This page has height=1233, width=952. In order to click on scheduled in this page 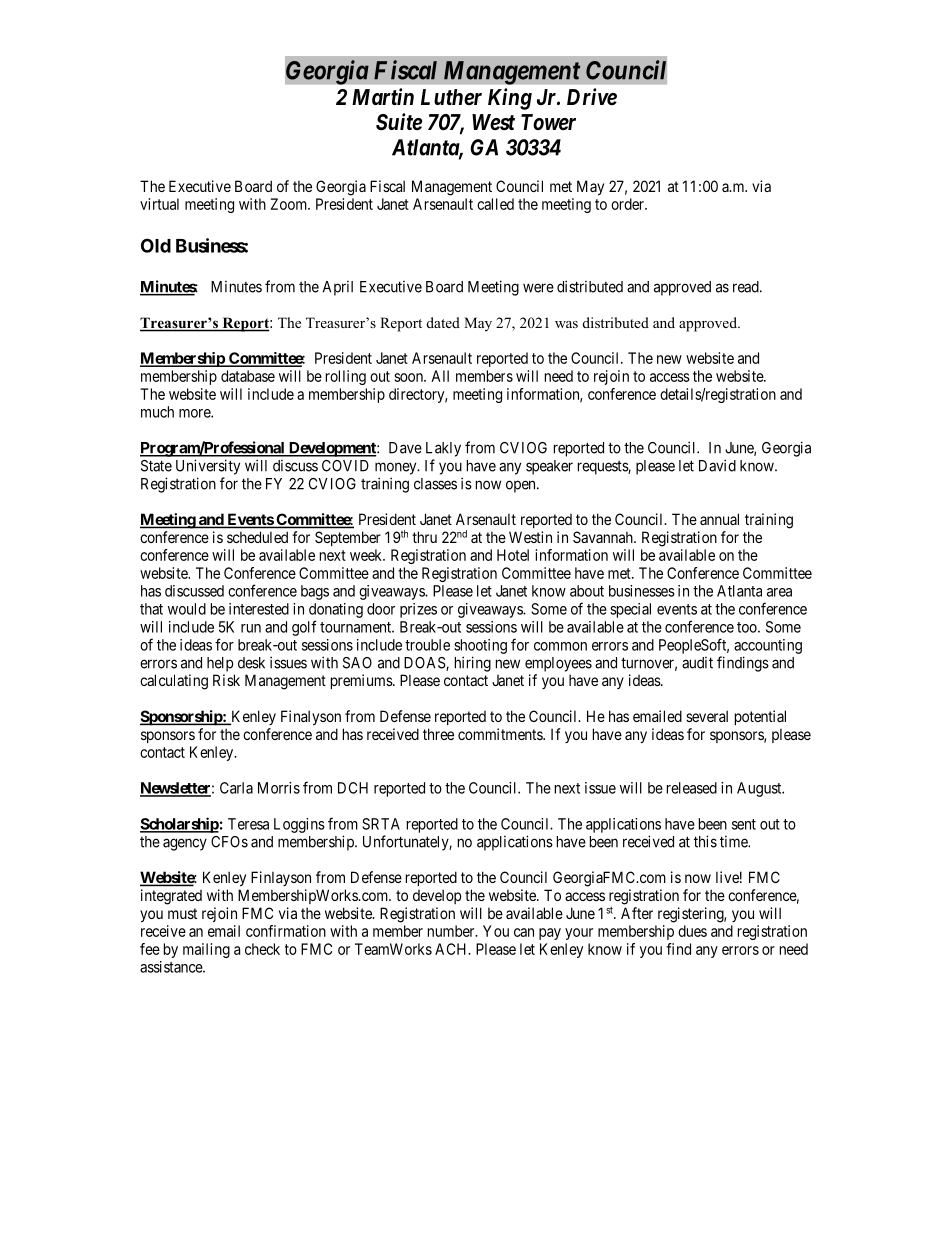, I will do `click(257, 537)`.
